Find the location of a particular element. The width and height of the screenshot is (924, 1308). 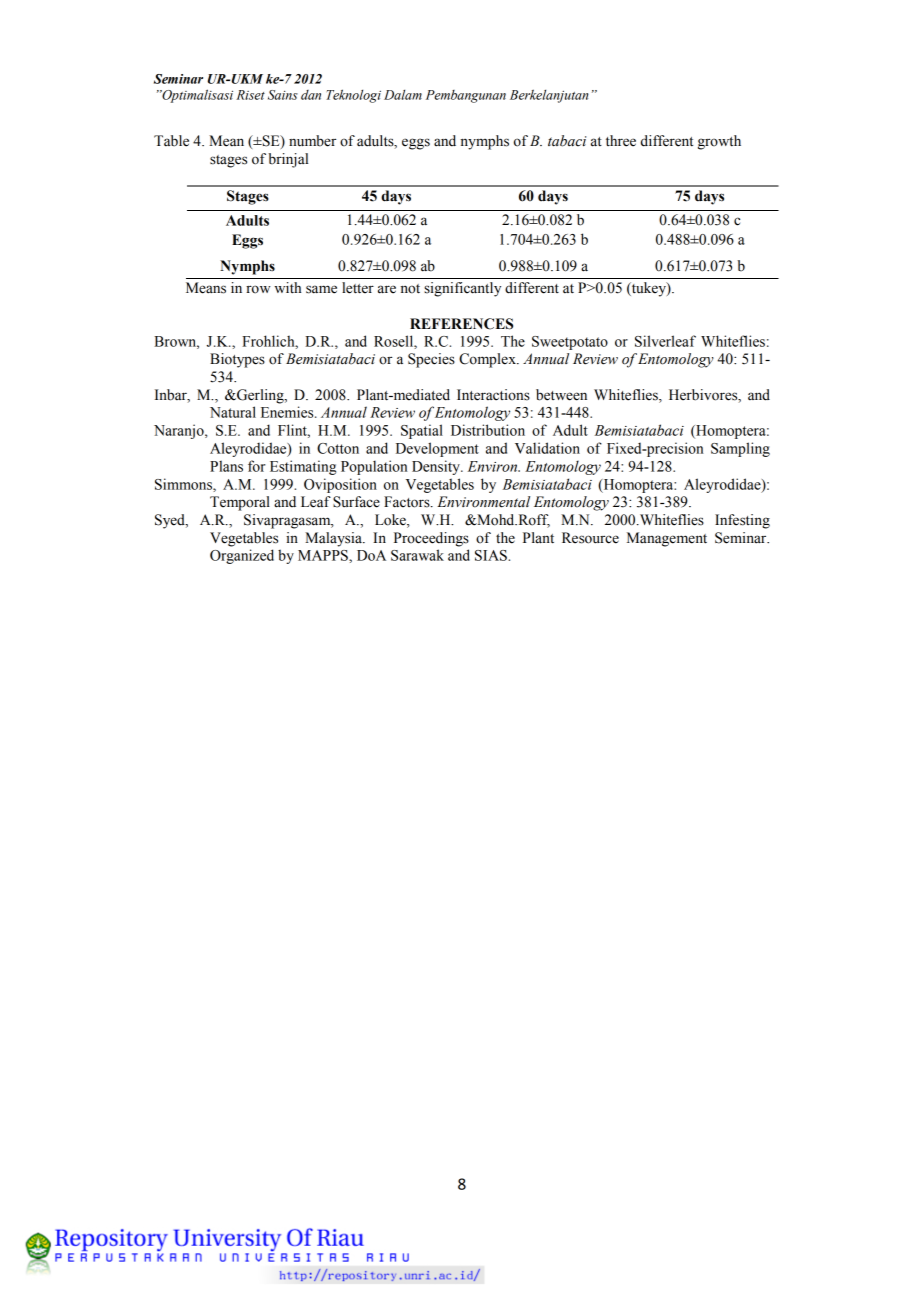

Interactions is located at coordinates (493, 395).
